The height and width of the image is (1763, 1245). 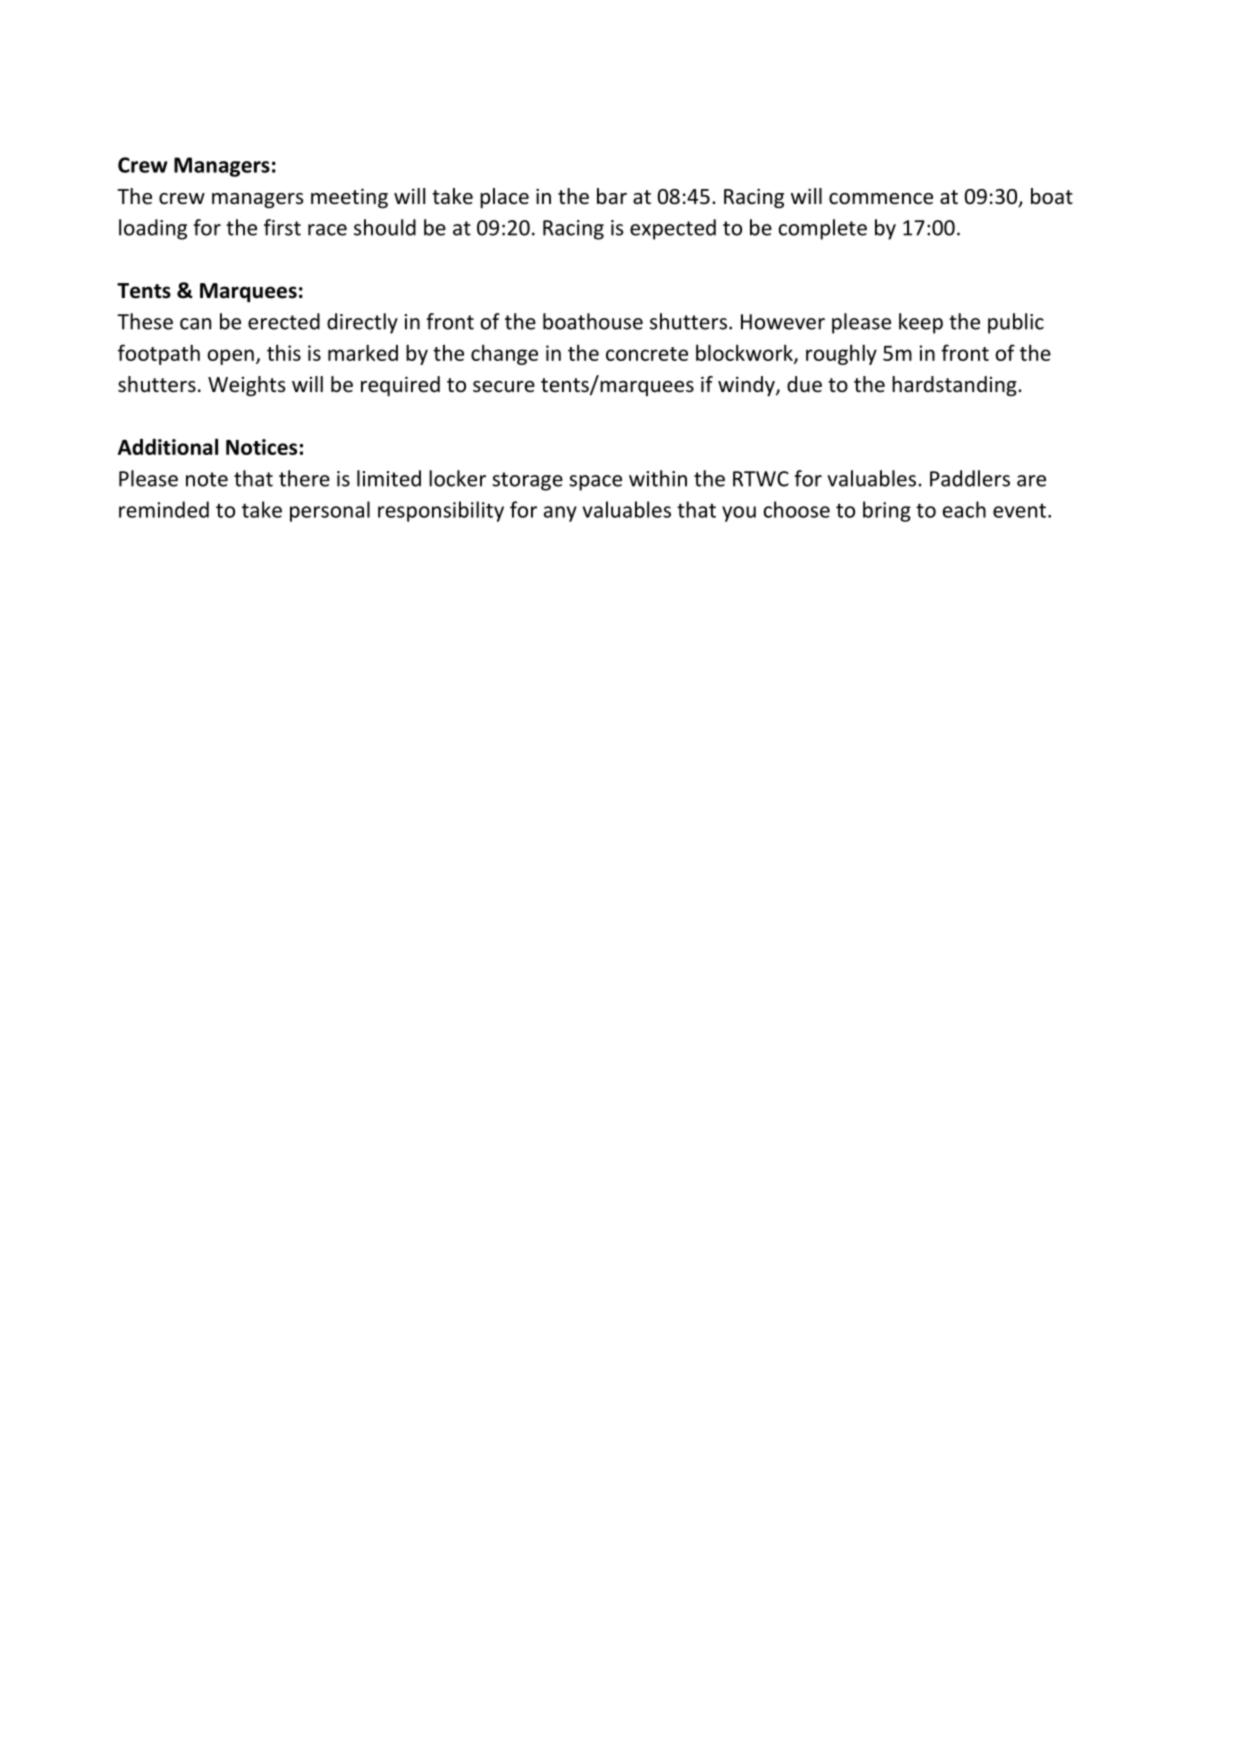 I want to click on meeting, so click(x=349, y=198).
